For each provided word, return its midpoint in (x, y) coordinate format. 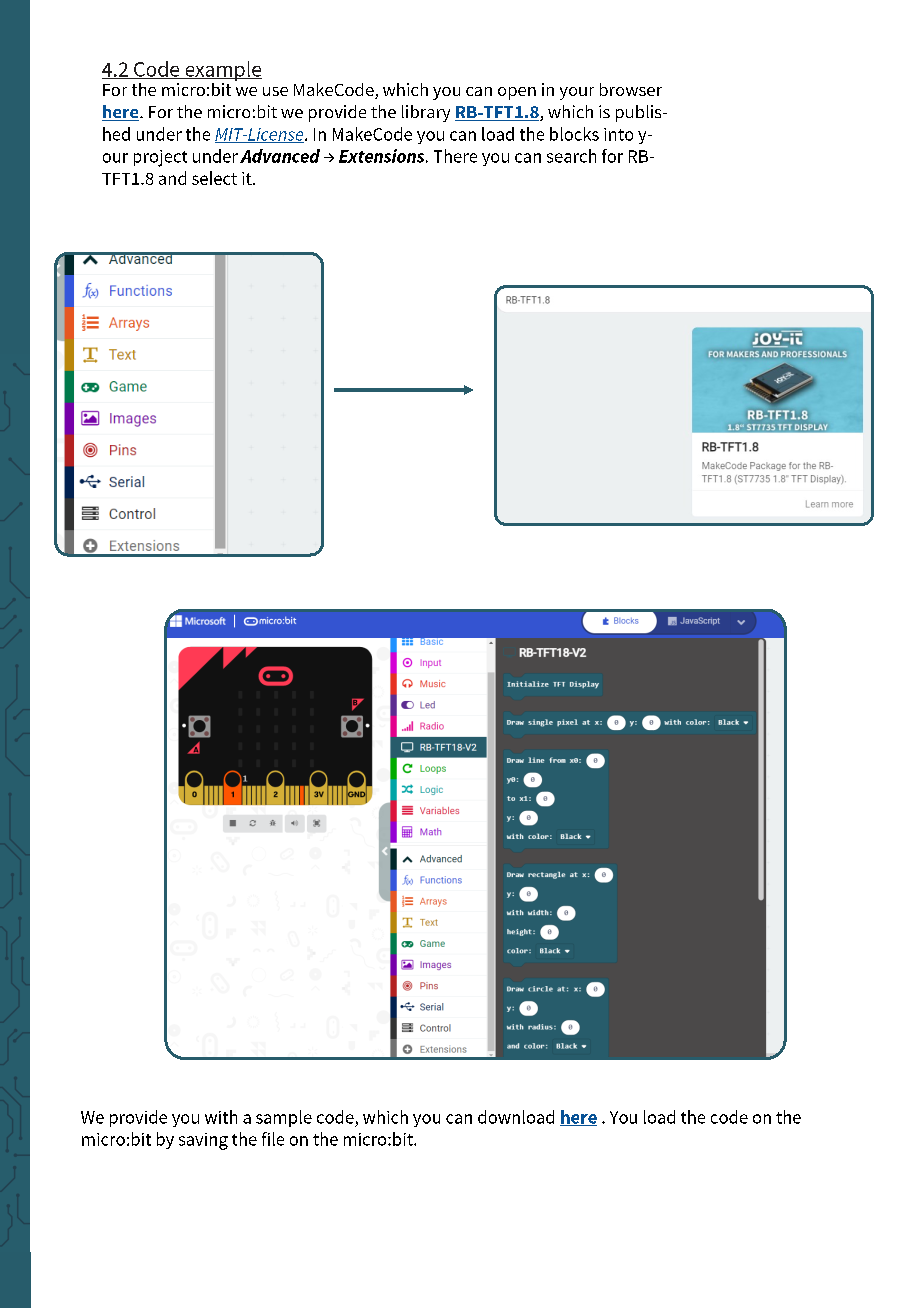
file (273, 1139)
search (571, 156)
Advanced (280, 156)
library (426, 113)
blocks (574, 134)
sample (284, 1118)
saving (203, 1141)
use (275, 91)
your (577, 93)
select (214, 178)
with (221, 1117)
